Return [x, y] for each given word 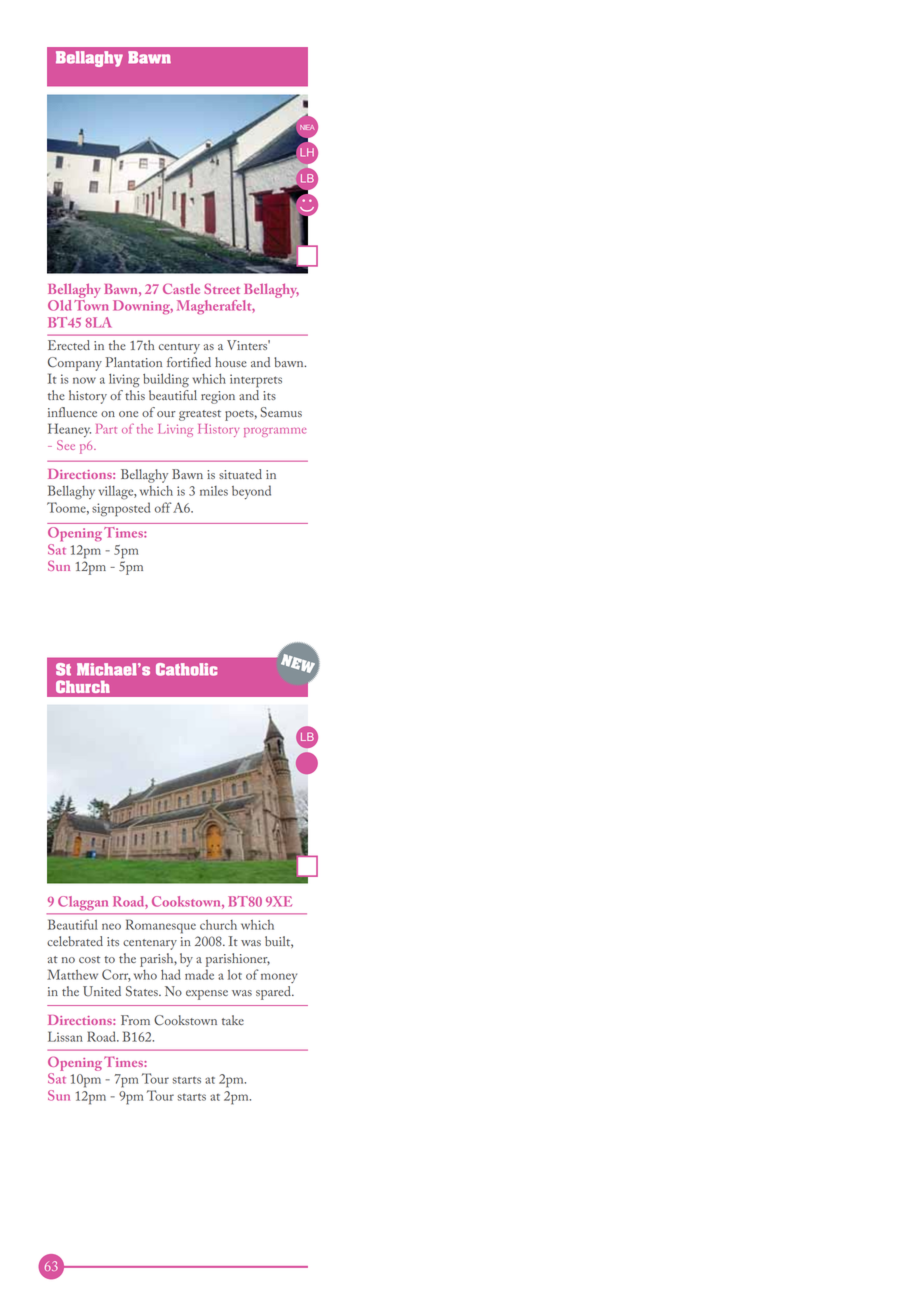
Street [222, 288]
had [171, 974]
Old [59, 305]
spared [274, 993]
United [102, 991]
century [179, 348]
